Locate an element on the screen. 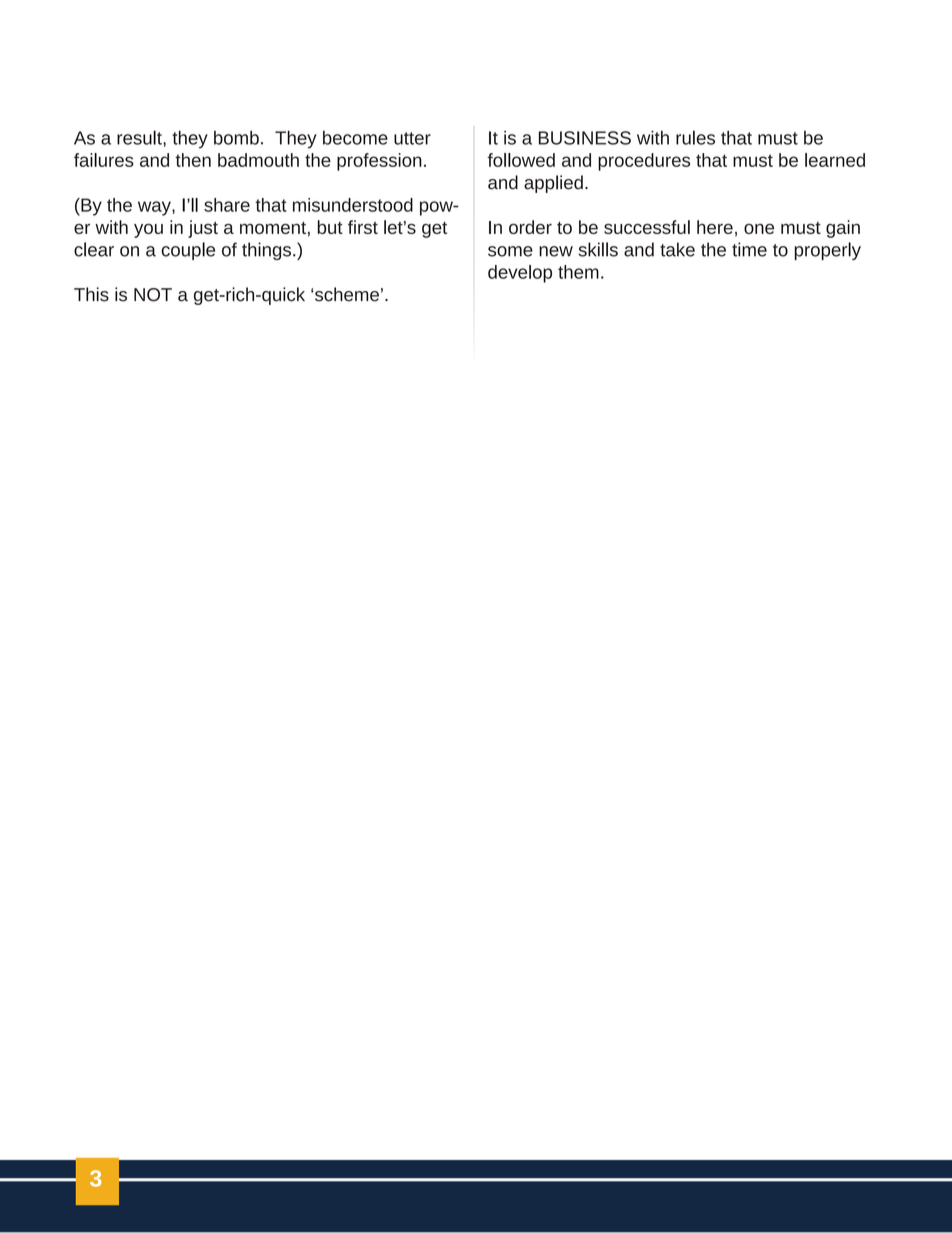 The height and width of the screenshot is (1233, 952). rules is located at coordinates (695, 137).
